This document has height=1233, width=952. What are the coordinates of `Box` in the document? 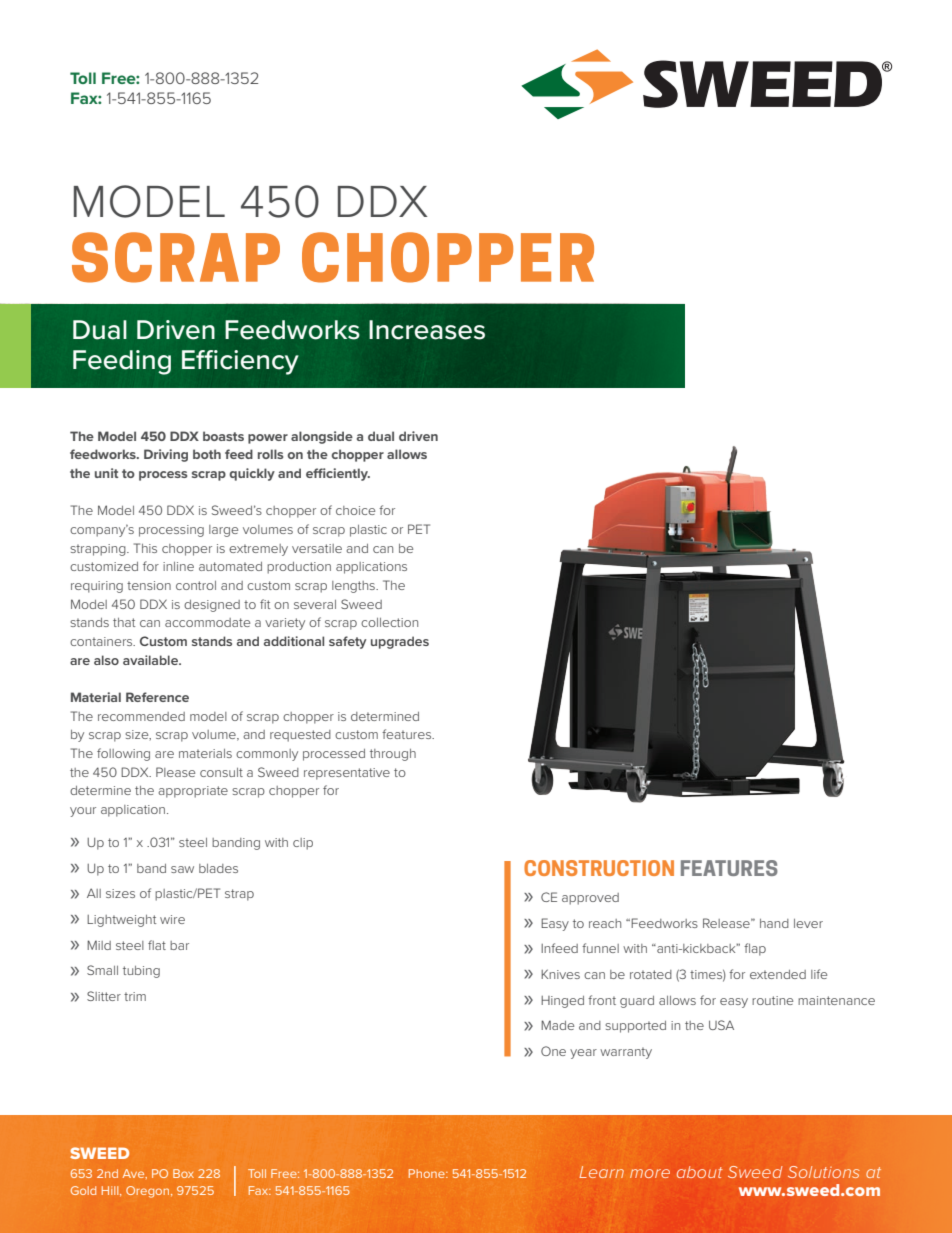 It's located at (183, 1173).
